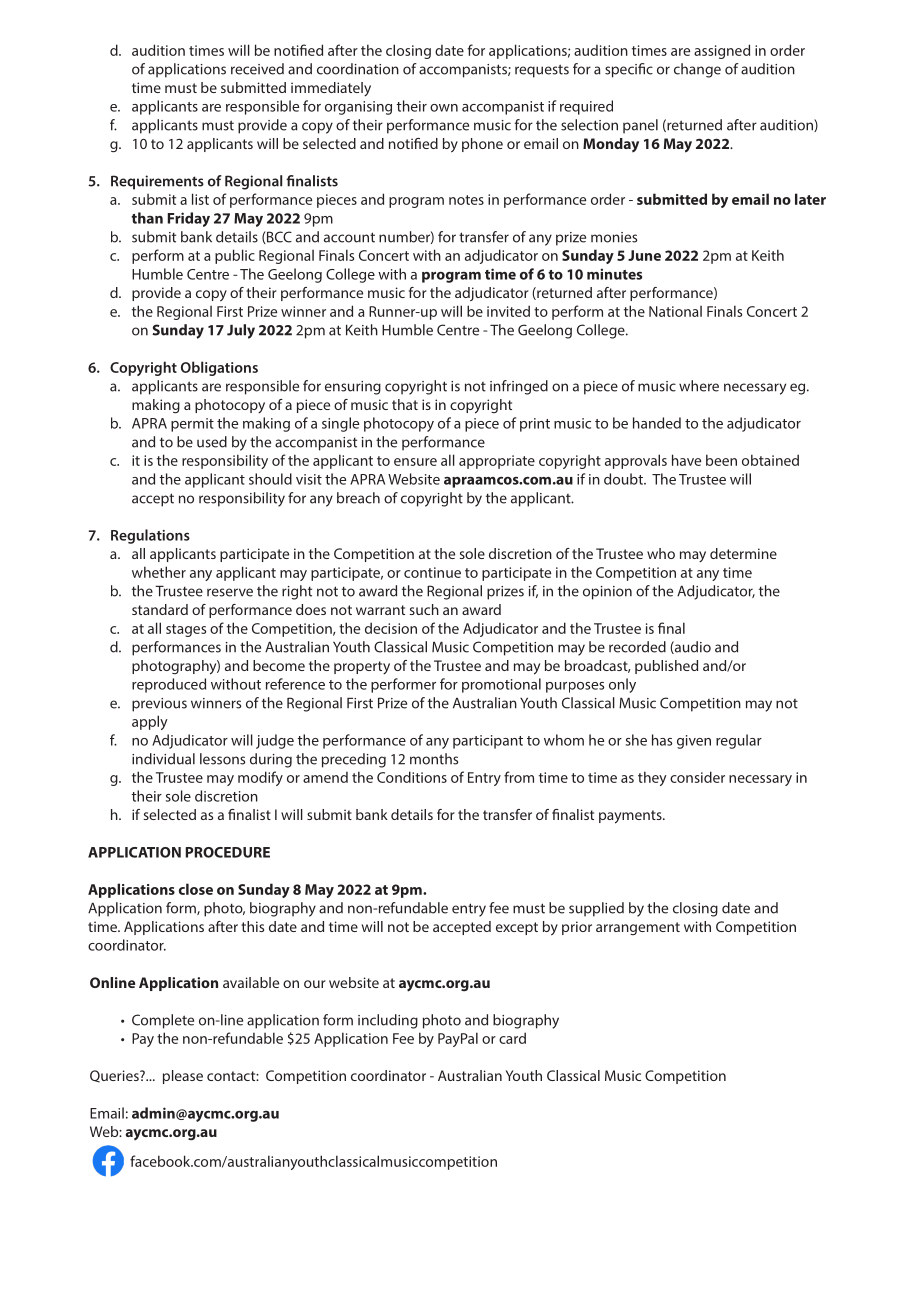 The height and width of the image is (1308, 924). I want to click on permit, so click(192, 425).
